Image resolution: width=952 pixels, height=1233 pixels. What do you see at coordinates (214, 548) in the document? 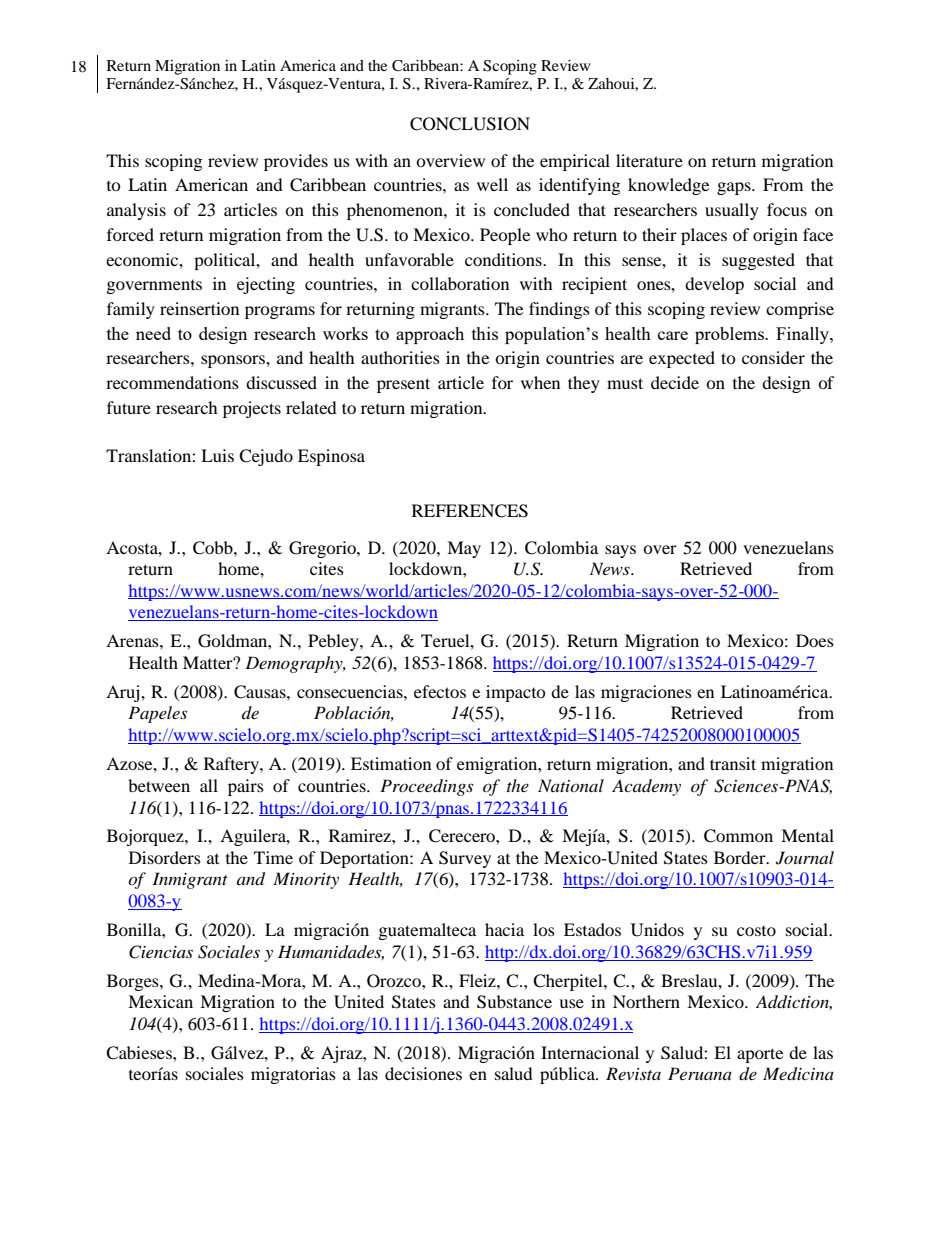
I see `Cobb` at bounding box center [214, 548].
